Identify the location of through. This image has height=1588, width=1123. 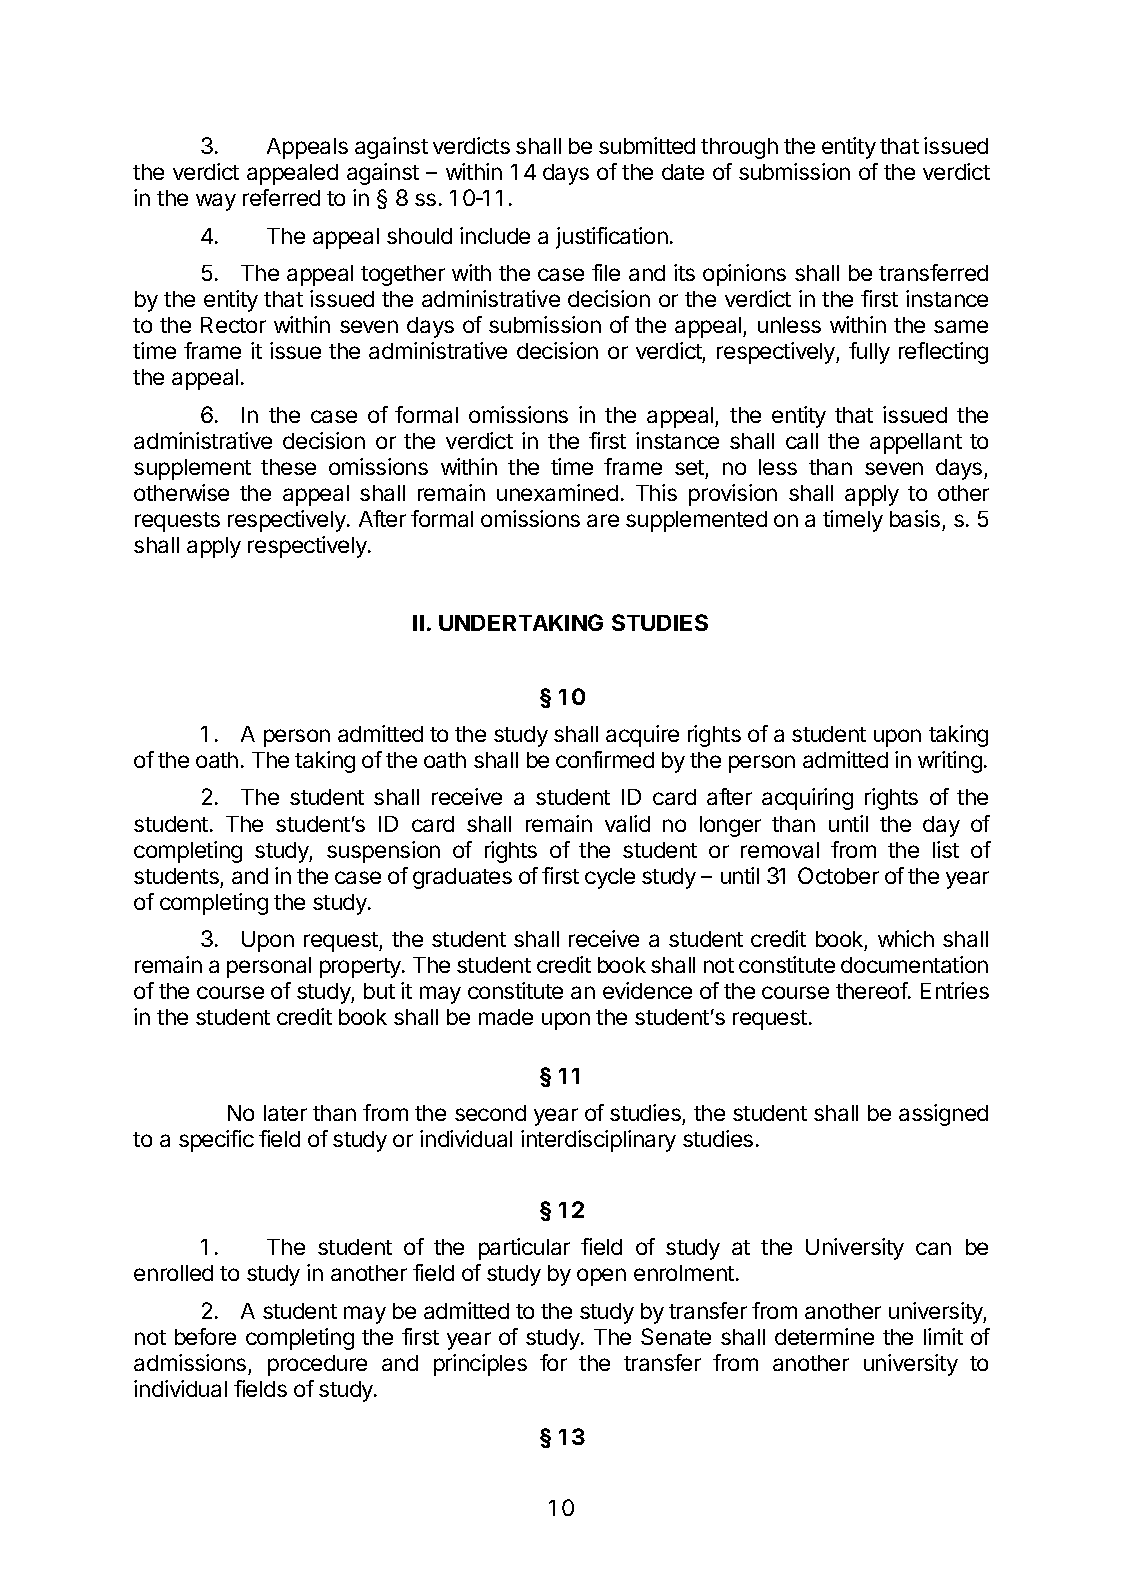
(739, 148).
